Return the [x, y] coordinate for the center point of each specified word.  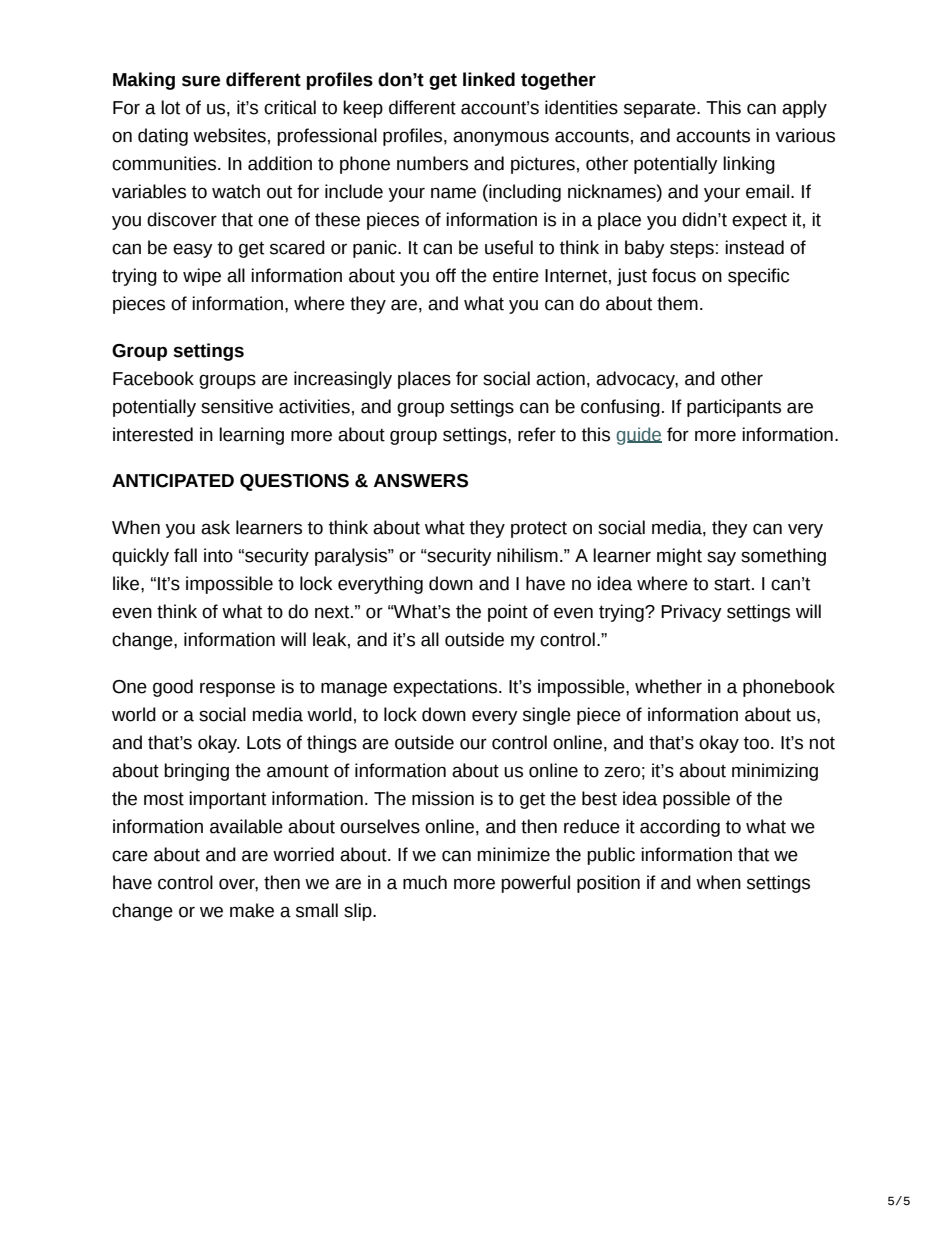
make [252, 910]
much [425, 882]
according [680, 828]
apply [804, 109]
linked [489, 79]
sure [201, 81]
